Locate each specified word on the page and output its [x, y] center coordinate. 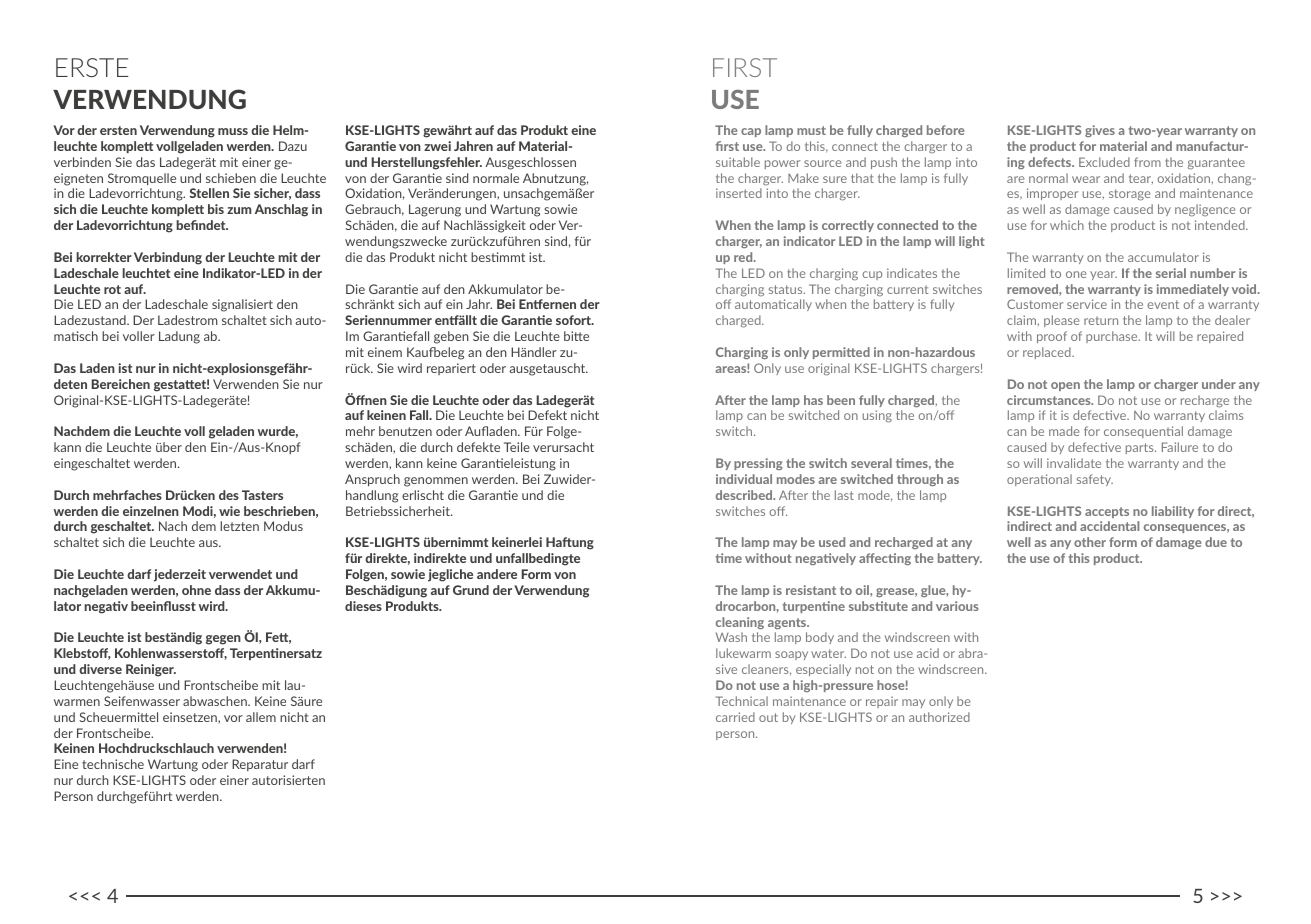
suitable [738, 162]
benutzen [405, 431]
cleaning [740, 623]
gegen [223, 640]
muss [233, 131]
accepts [1107, 512]
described [745, 495]
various [957, 606]
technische [113, 764]
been [841, 400]
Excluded [1104, 162]
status [787, 289]
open [1065, 386]
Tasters [262, 495]
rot [112, 289]
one [1076, 274]
